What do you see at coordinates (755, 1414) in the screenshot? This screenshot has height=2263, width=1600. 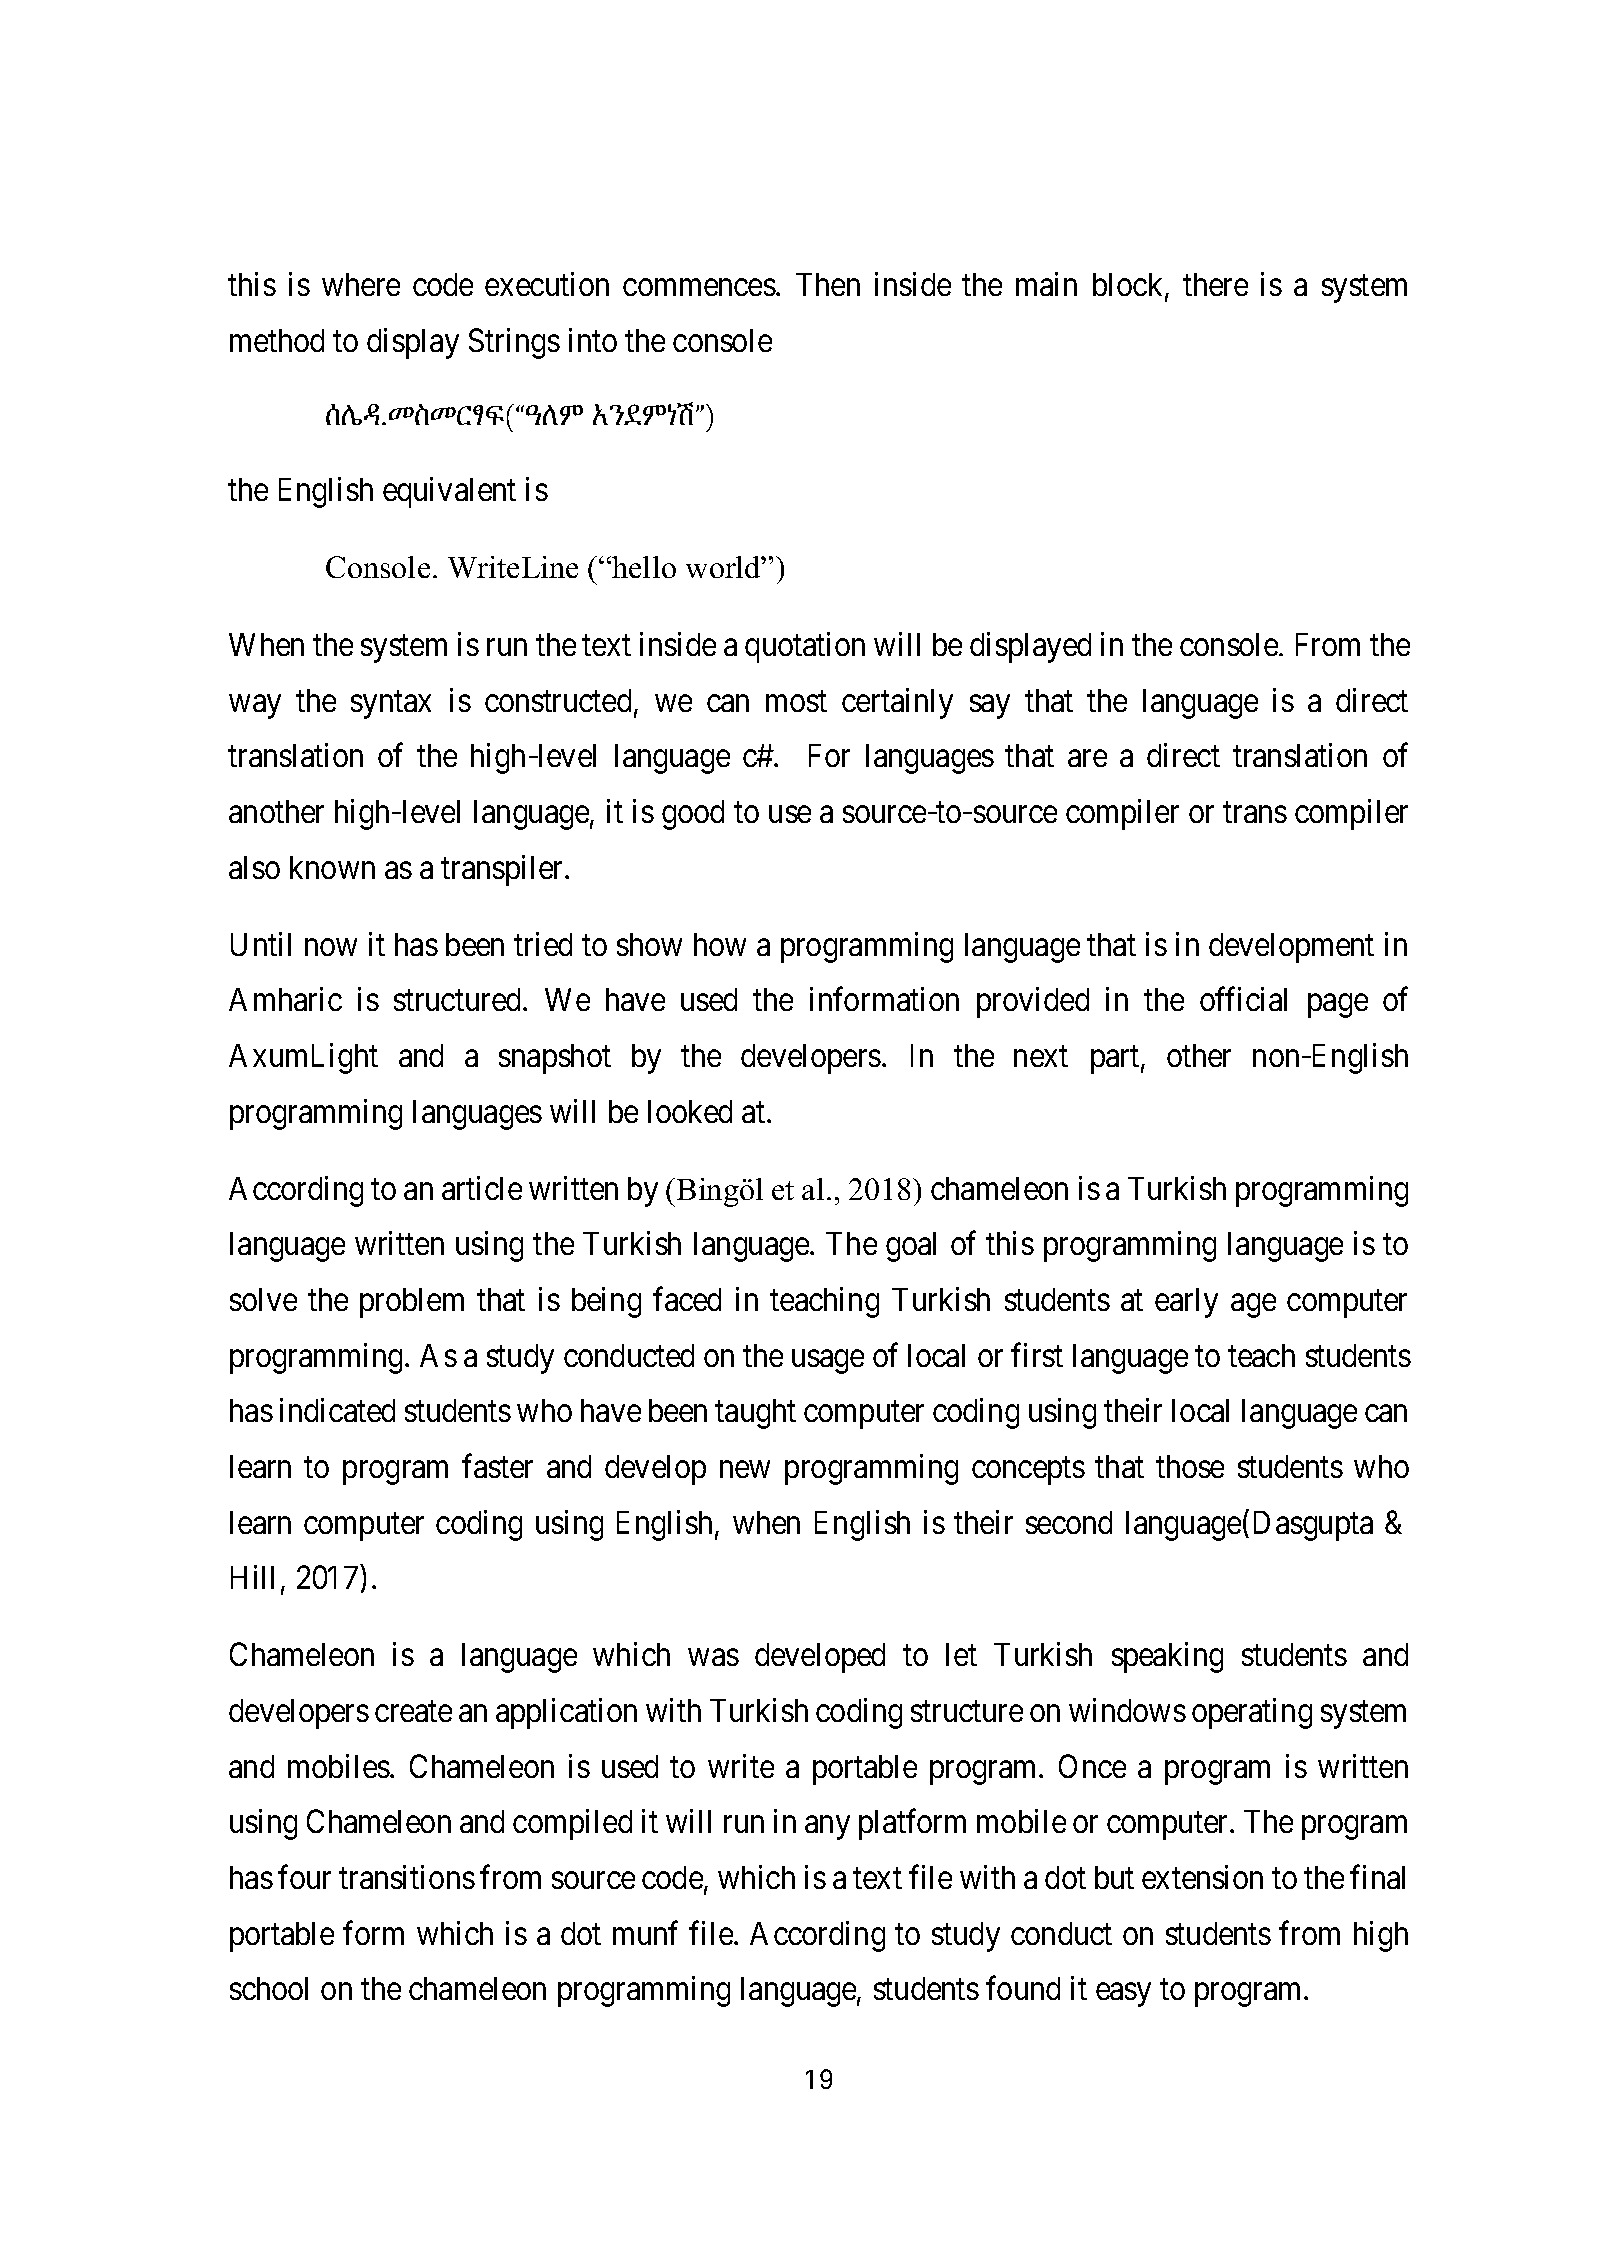 I see `taught` at bounding box center [755, 1414].
